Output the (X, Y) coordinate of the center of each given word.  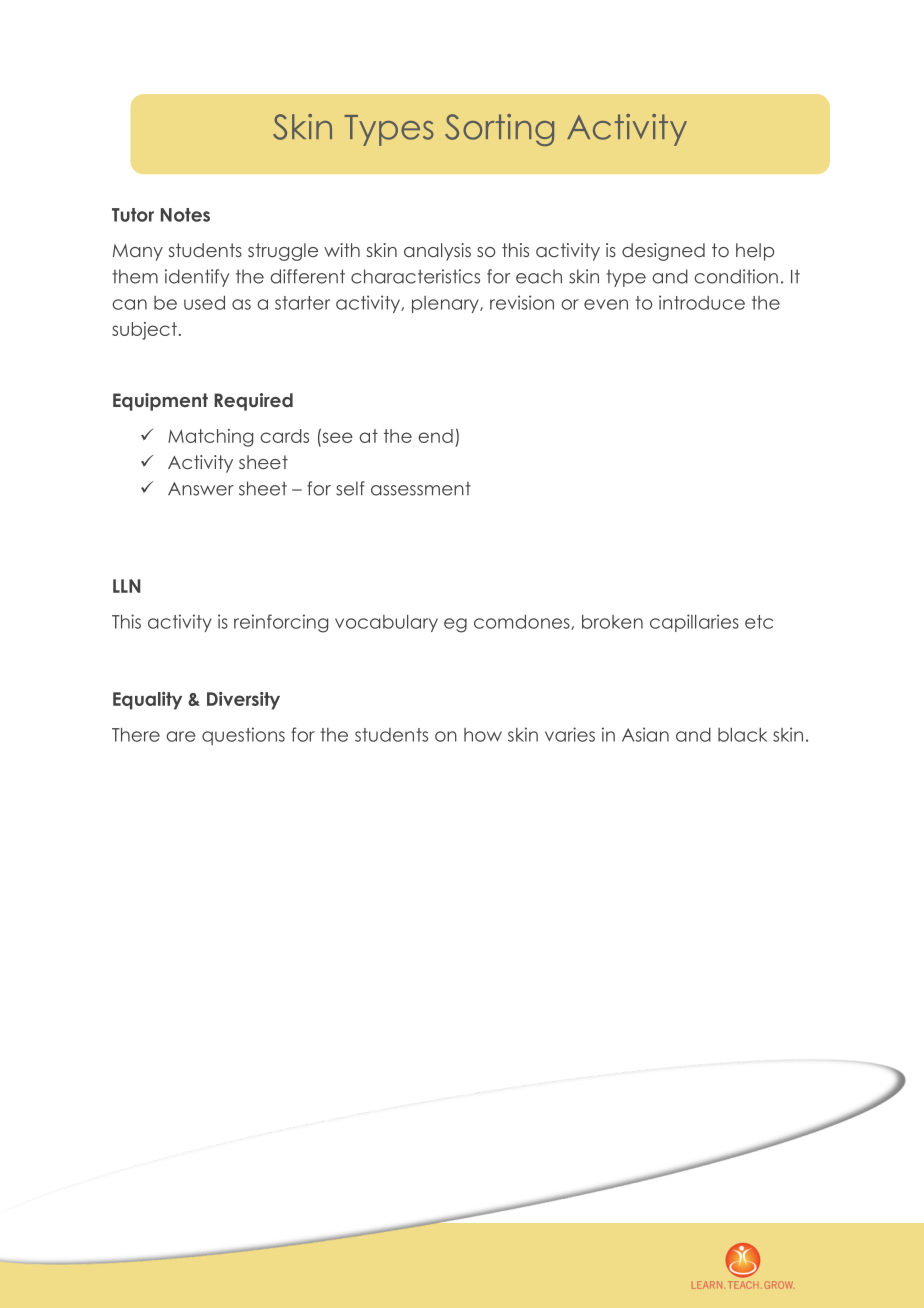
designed (663, 252)
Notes (185, 215)
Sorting (499, 130)
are (181, 736)
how (483, 735)
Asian (645, 734)
